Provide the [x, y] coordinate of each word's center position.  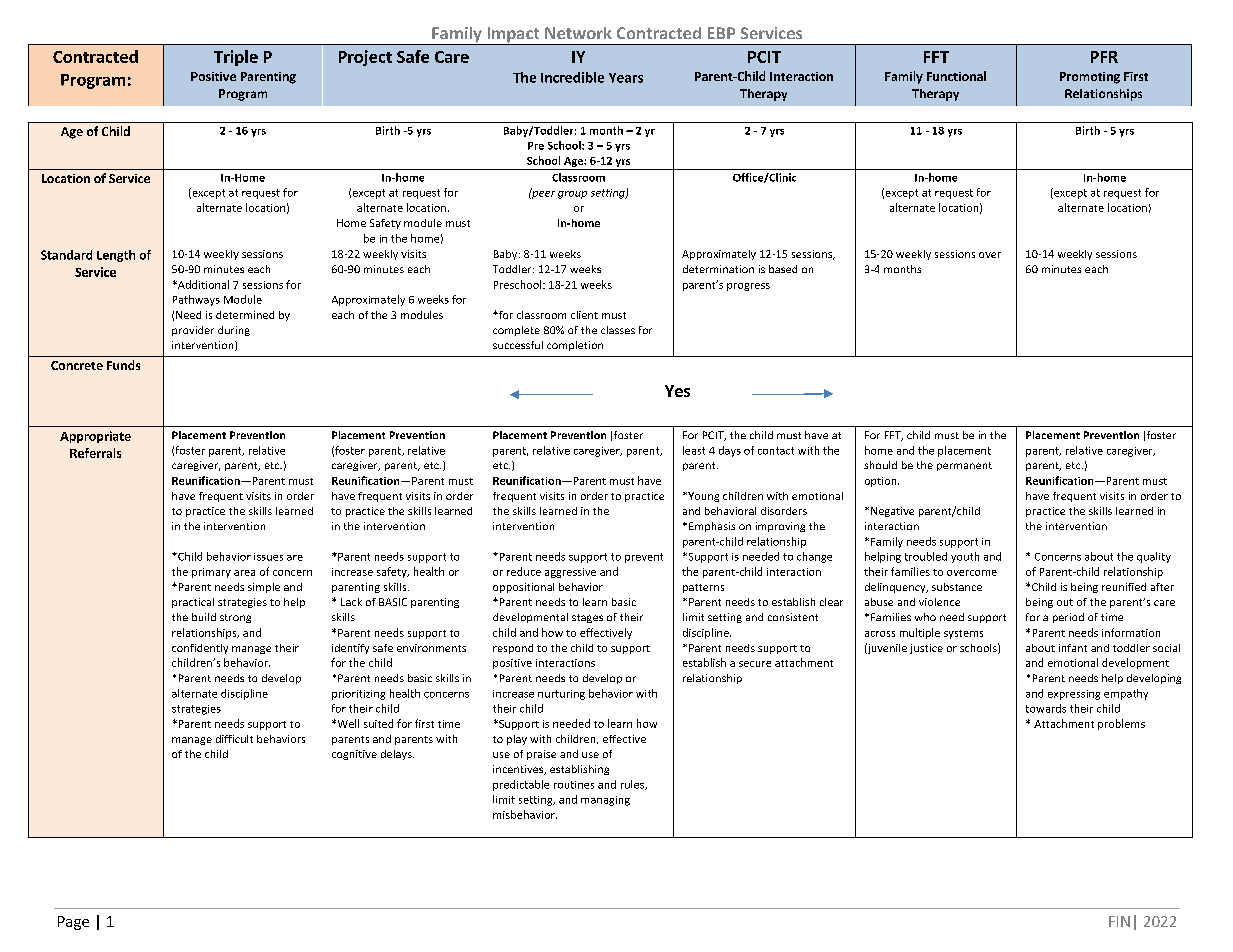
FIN [1119, 921]
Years [626, 78]
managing [605, 801]
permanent [964, 466]
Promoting [1090, 78]
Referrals [95, 453]
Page [73, 923]
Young [702, 497]
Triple [236, 58]
